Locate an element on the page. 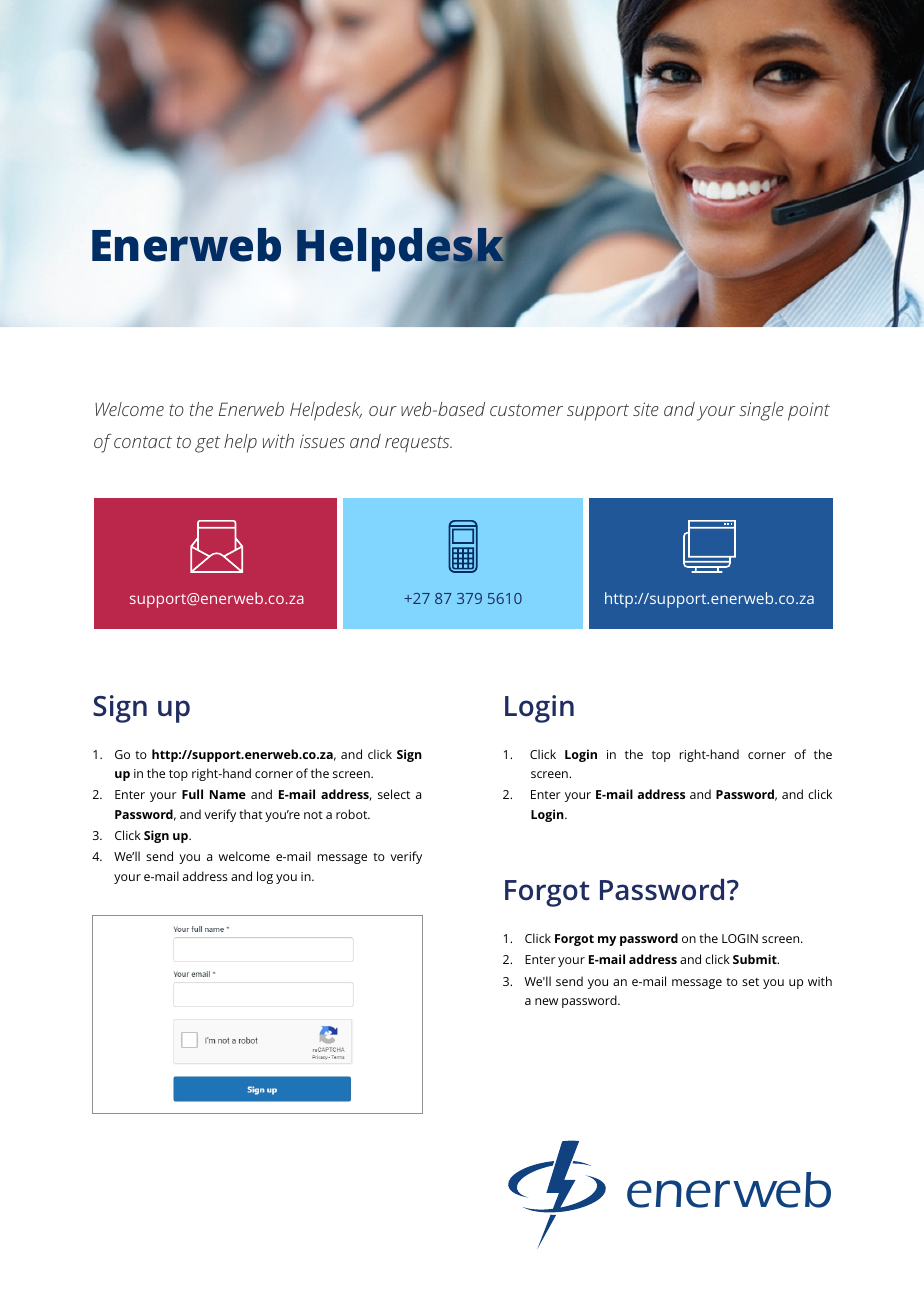 The height and width of the image is (1308, 924). get is located at coordinates (207, 444).
